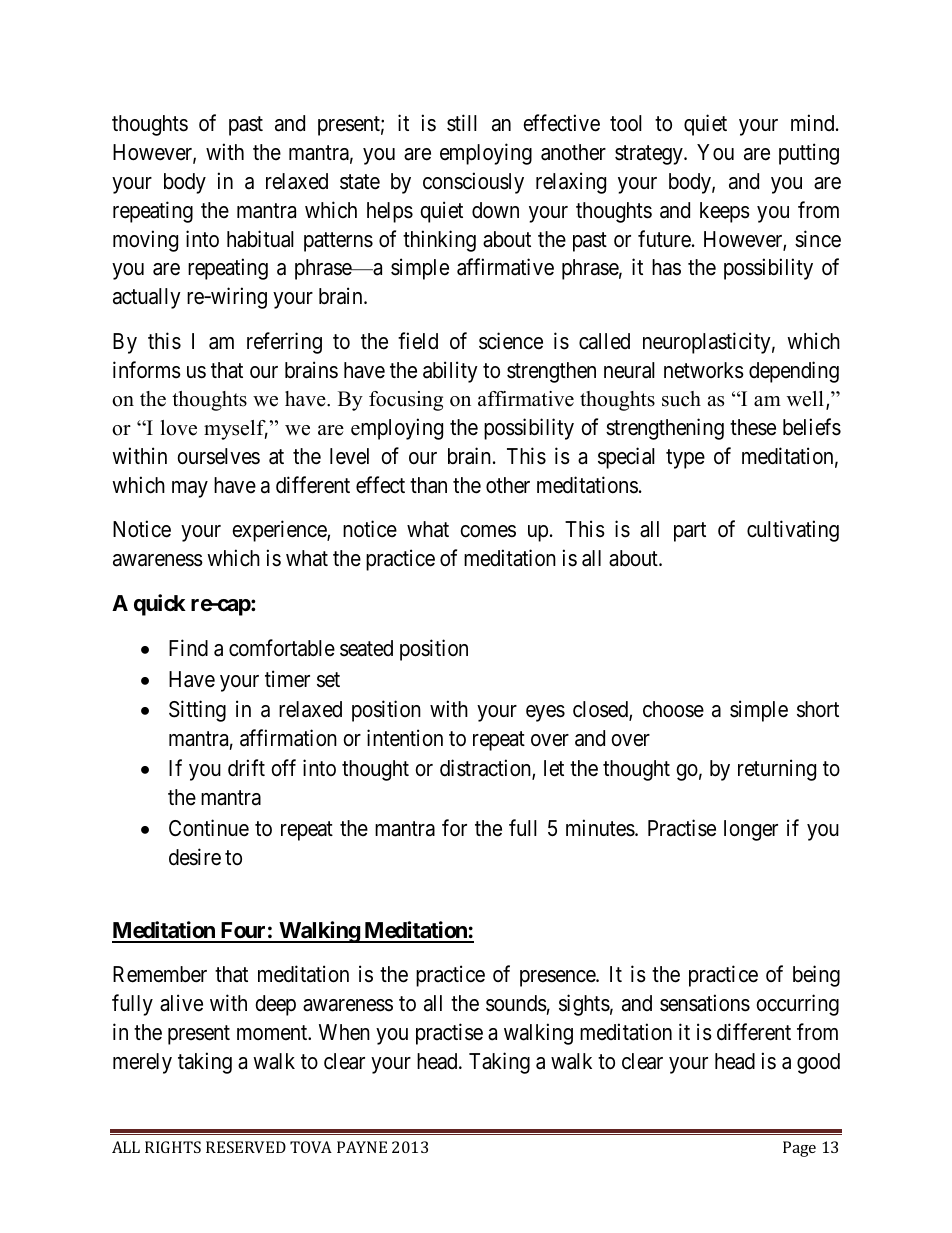 The height and width of the page is (1233, 952). I want to click on science, so click(511, 341).
